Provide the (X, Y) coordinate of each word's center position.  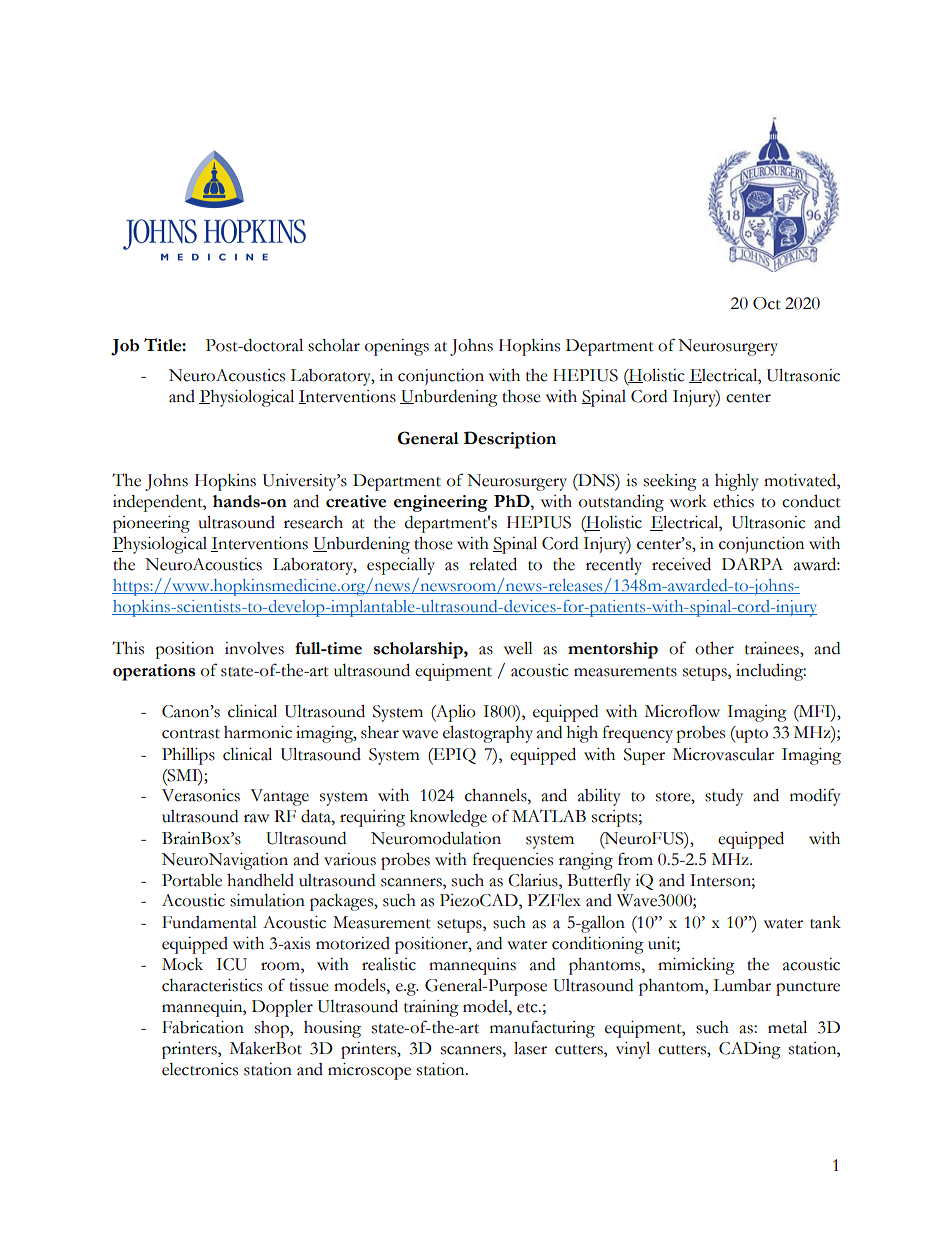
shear (380, 732)
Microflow (682, 711)
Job (125, 347)
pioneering (151, 524)
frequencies (513, 861)
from (635, 859)
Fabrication (203, 1027)
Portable (192, 880)
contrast (191, 734)
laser (530, 1048)
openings (397, 347)
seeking (670, 482)
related (493, 564)
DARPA (752, 564)
